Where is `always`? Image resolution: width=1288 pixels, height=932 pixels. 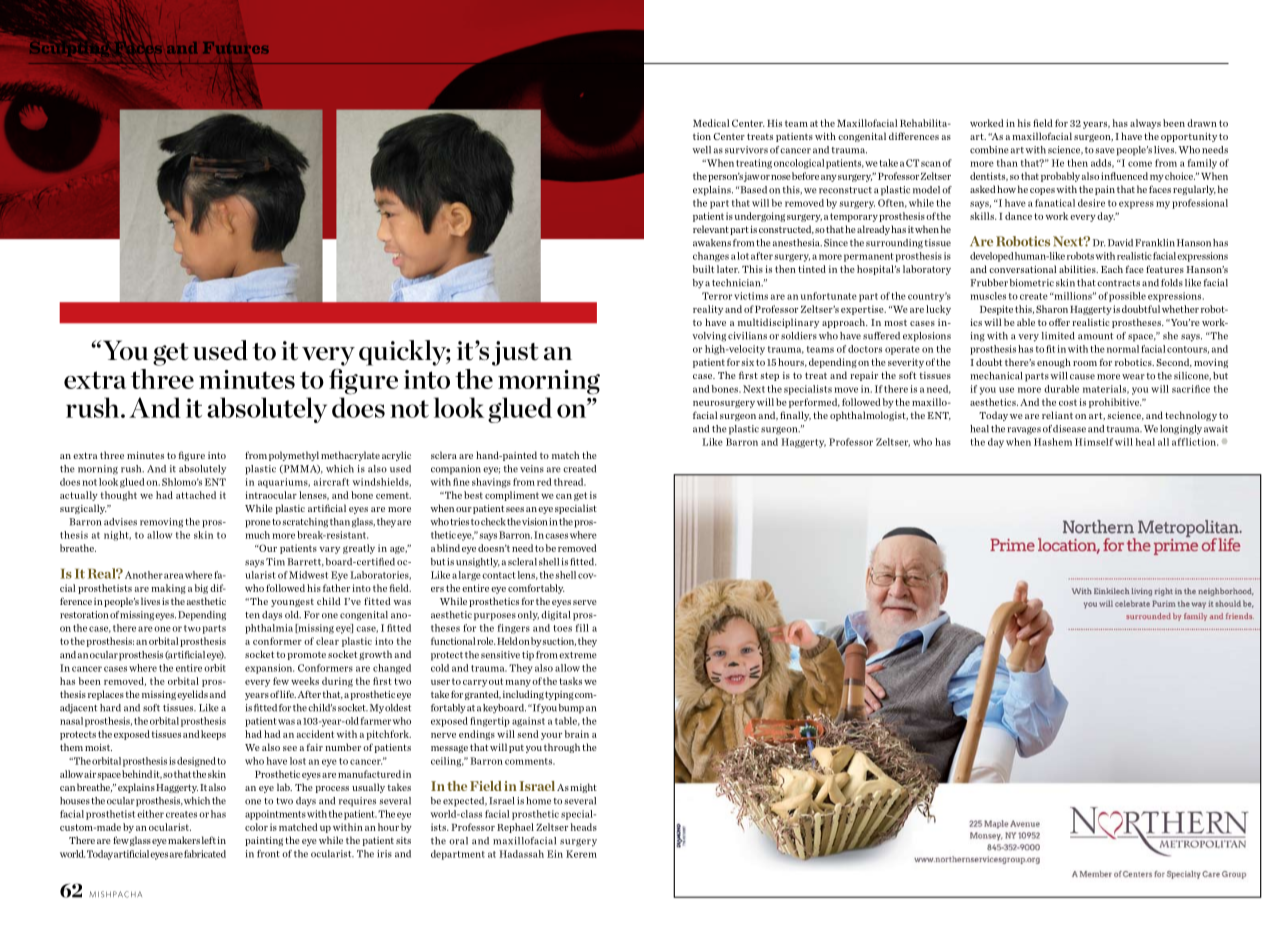 always is located at coordinates (1145, 124).
